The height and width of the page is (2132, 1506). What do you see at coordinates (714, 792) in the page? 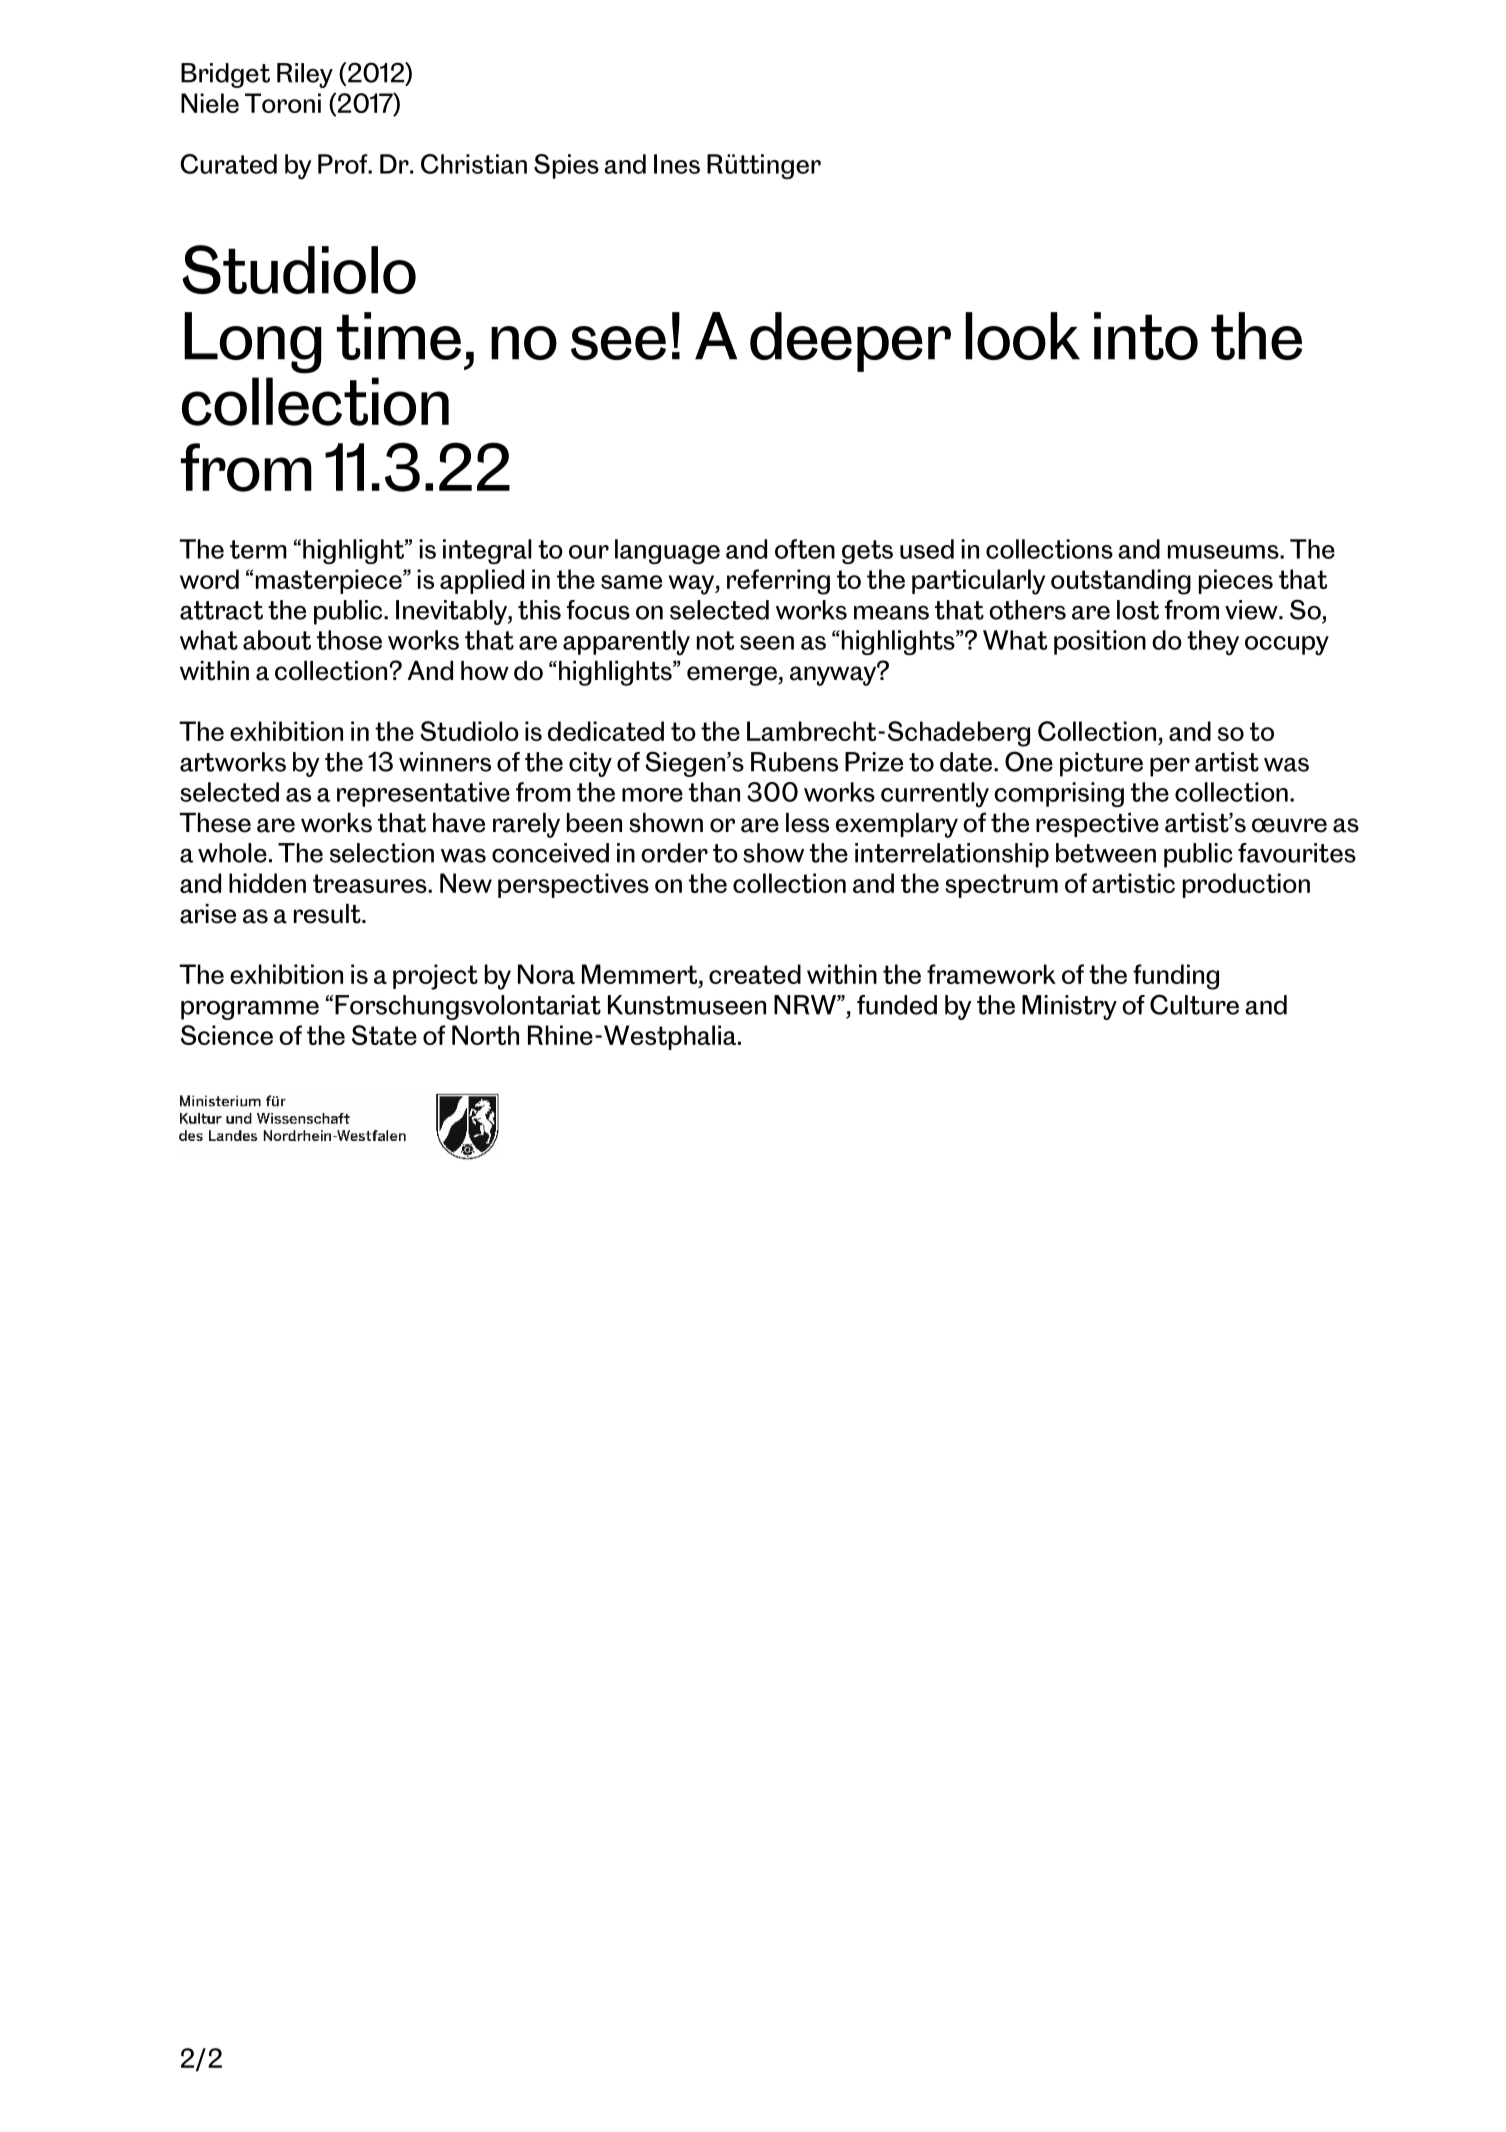
I see `than` at bounding box center [714, 792].
